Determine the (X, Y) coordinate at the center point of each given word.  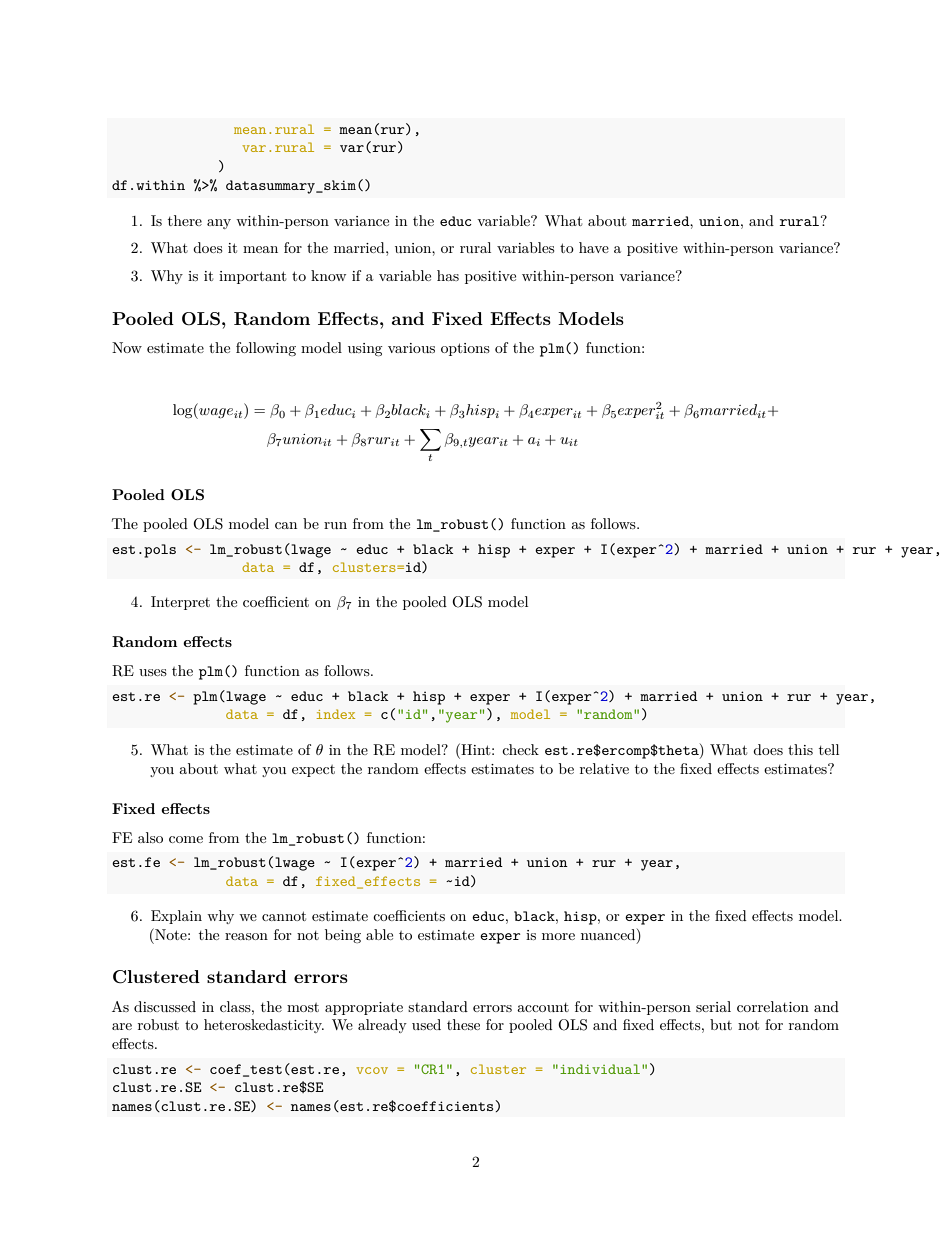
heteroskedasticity (264, 1026)
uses (153, 672)
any (219, 224)
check (520, 749)
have (594, 247)
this (800, 749)
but (721, 1024)
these (463, 1024)
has (448, 275)
